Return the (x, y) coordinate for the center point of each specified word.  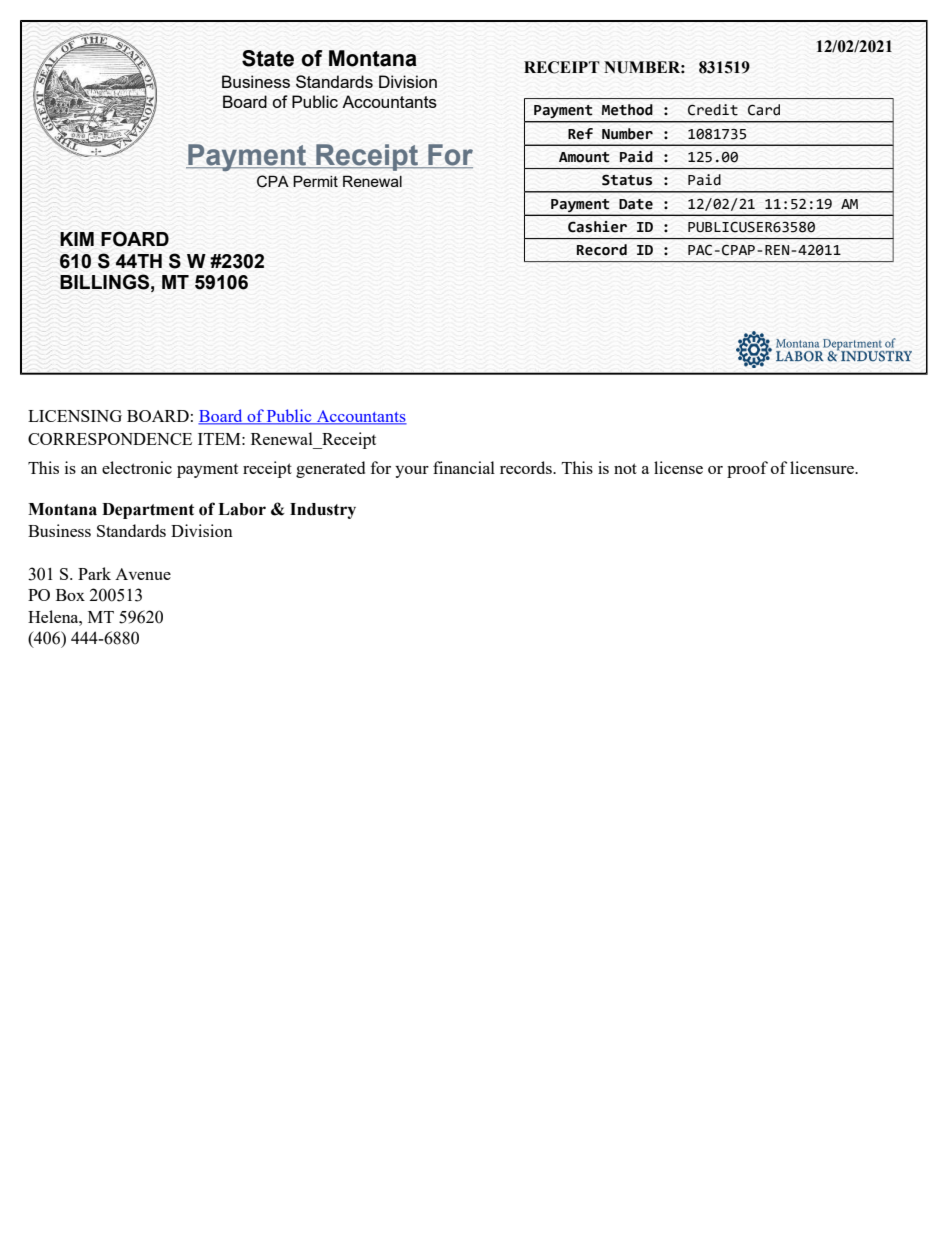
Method (627, 110)
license (678, 467)
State (268, 58)
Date (636, 204)
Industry (323, 511)
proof (747, 469)
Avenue (143, 574)
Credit (713, 110)
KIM (77, 239)
